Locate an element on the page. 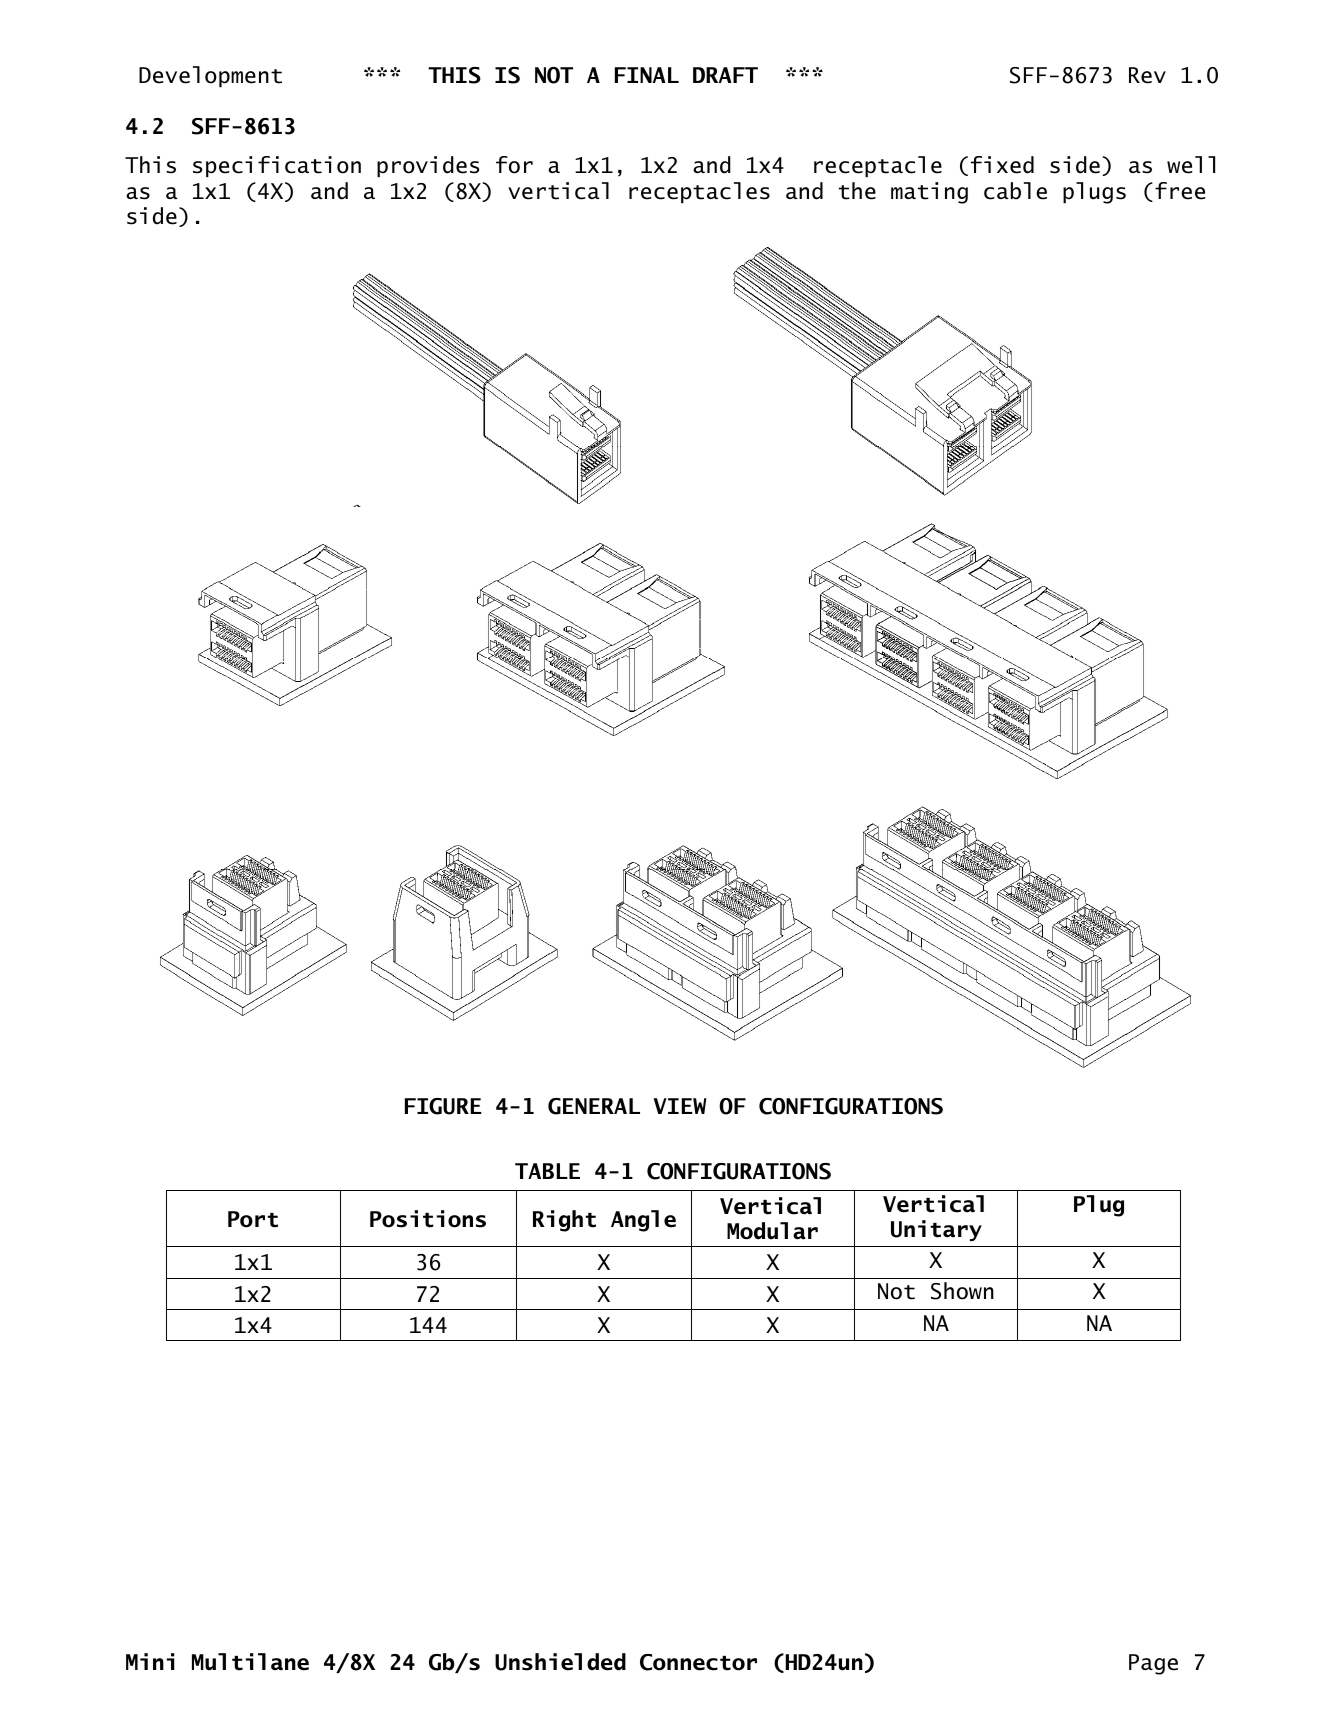  VIEW is located at coordinates (680, 1106).
